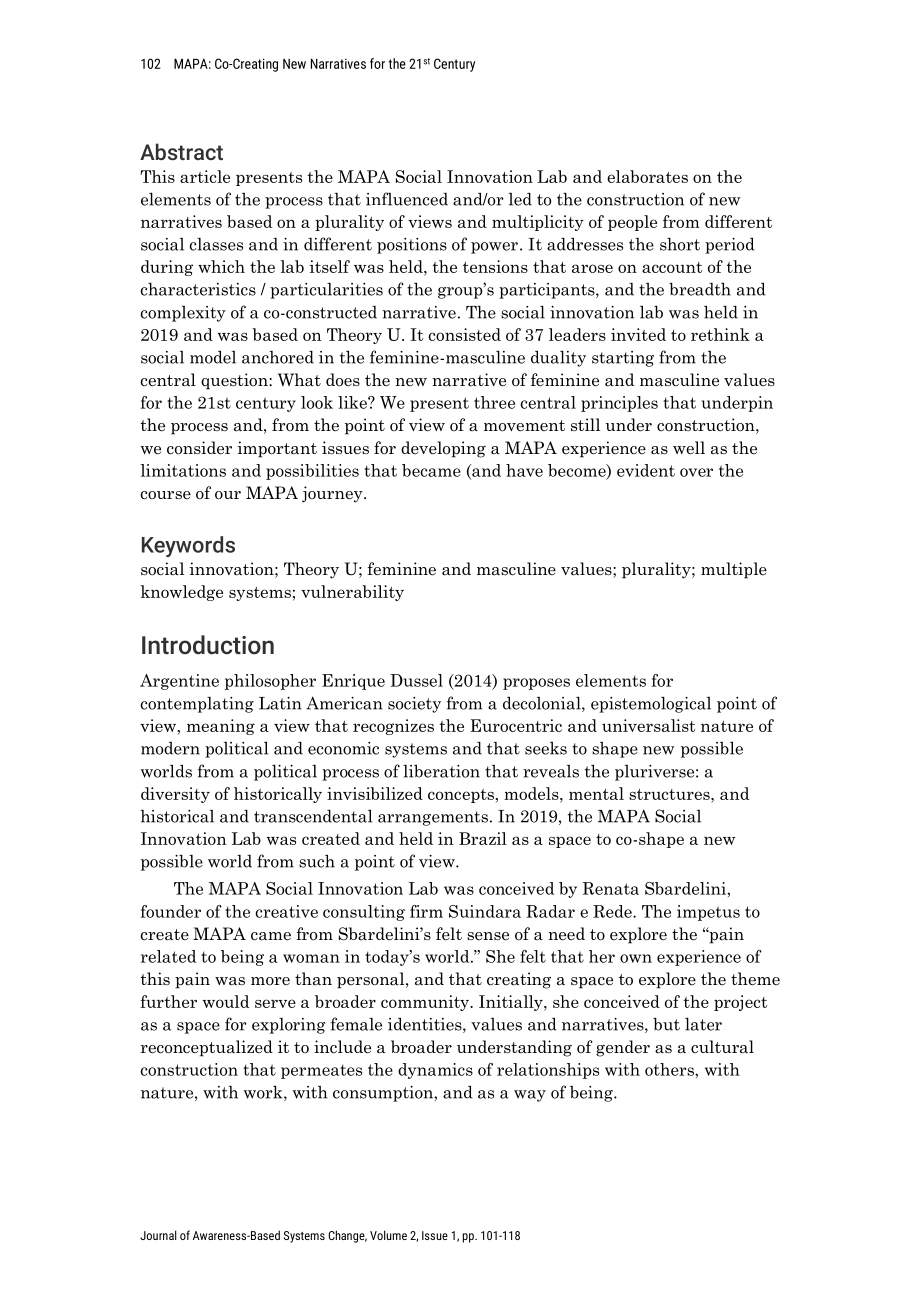  Describe the element at coordinates (670, 1069) in the screenshot. I see `others` at that location.
